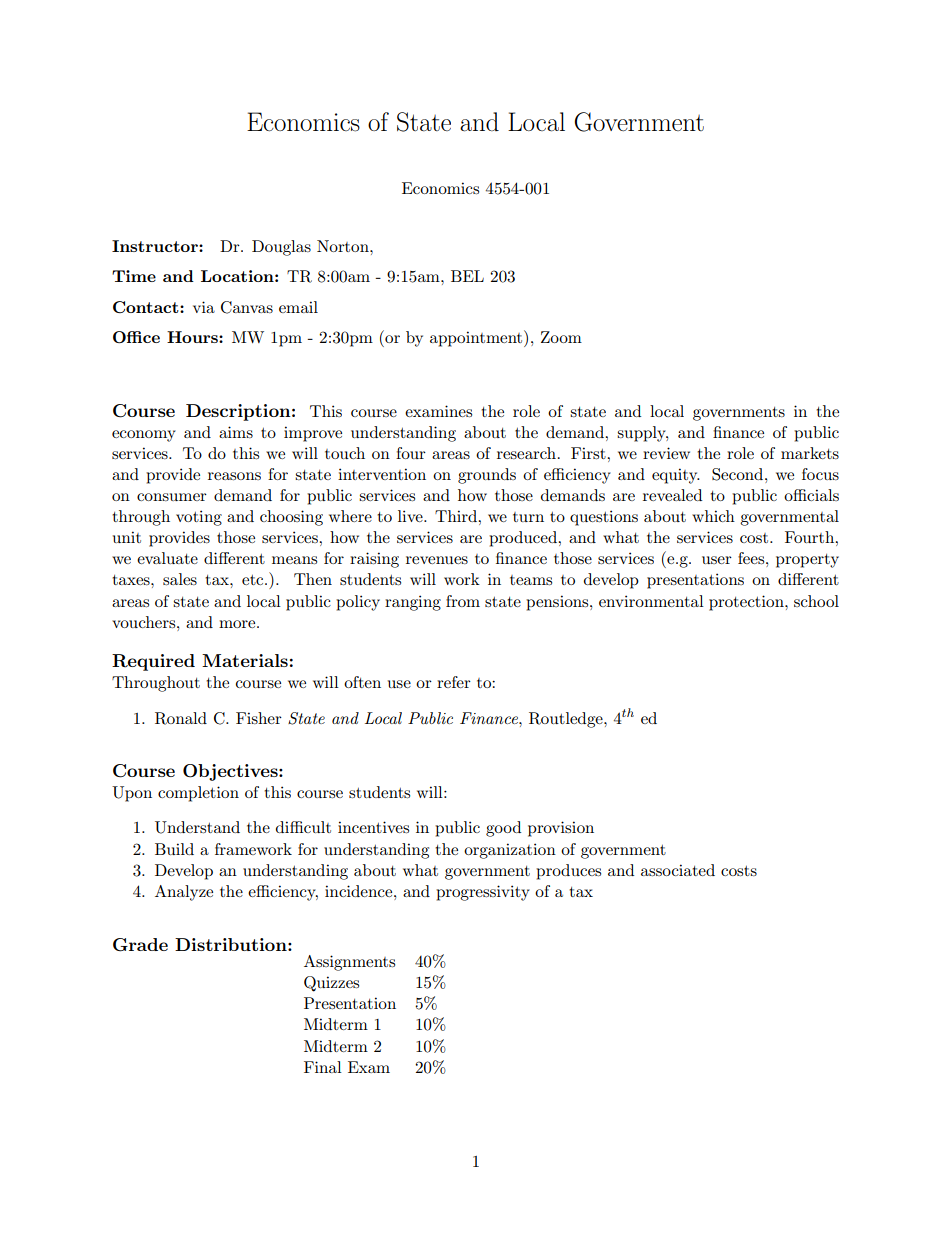  I want to click on associated, so click(678, 870).
